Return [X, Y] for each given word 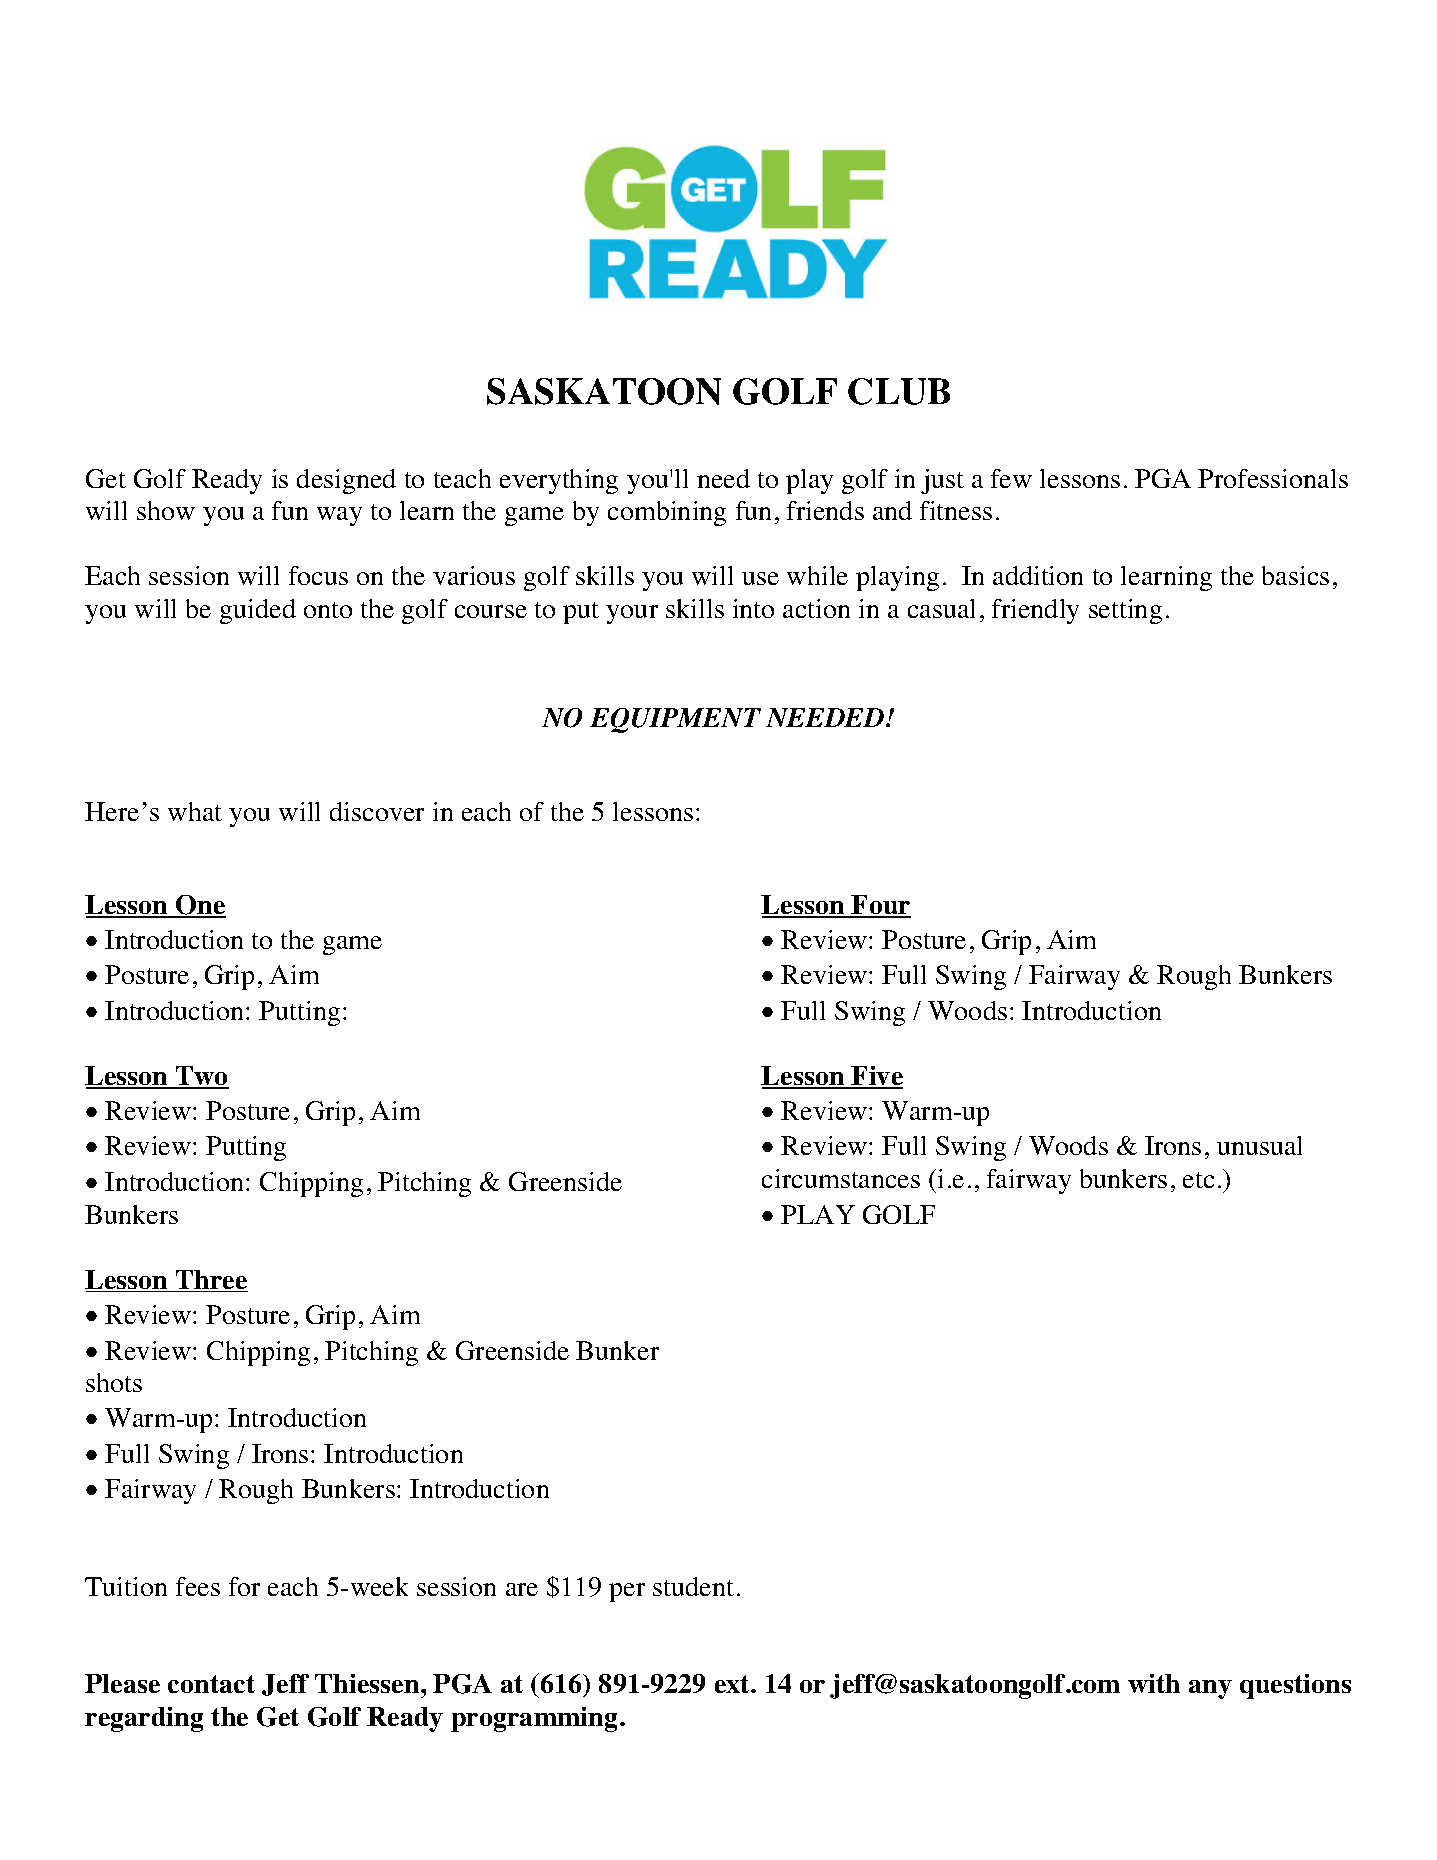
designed [346, 481]
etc [1198, 1180]
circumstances [841, 1178]
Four [880, 906]
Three [211, 1281]
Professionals [1273, 478]
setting [1125, 611]
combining [667, 513]
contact [211, 1684]
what [195, 811]
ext [733, 1684]
